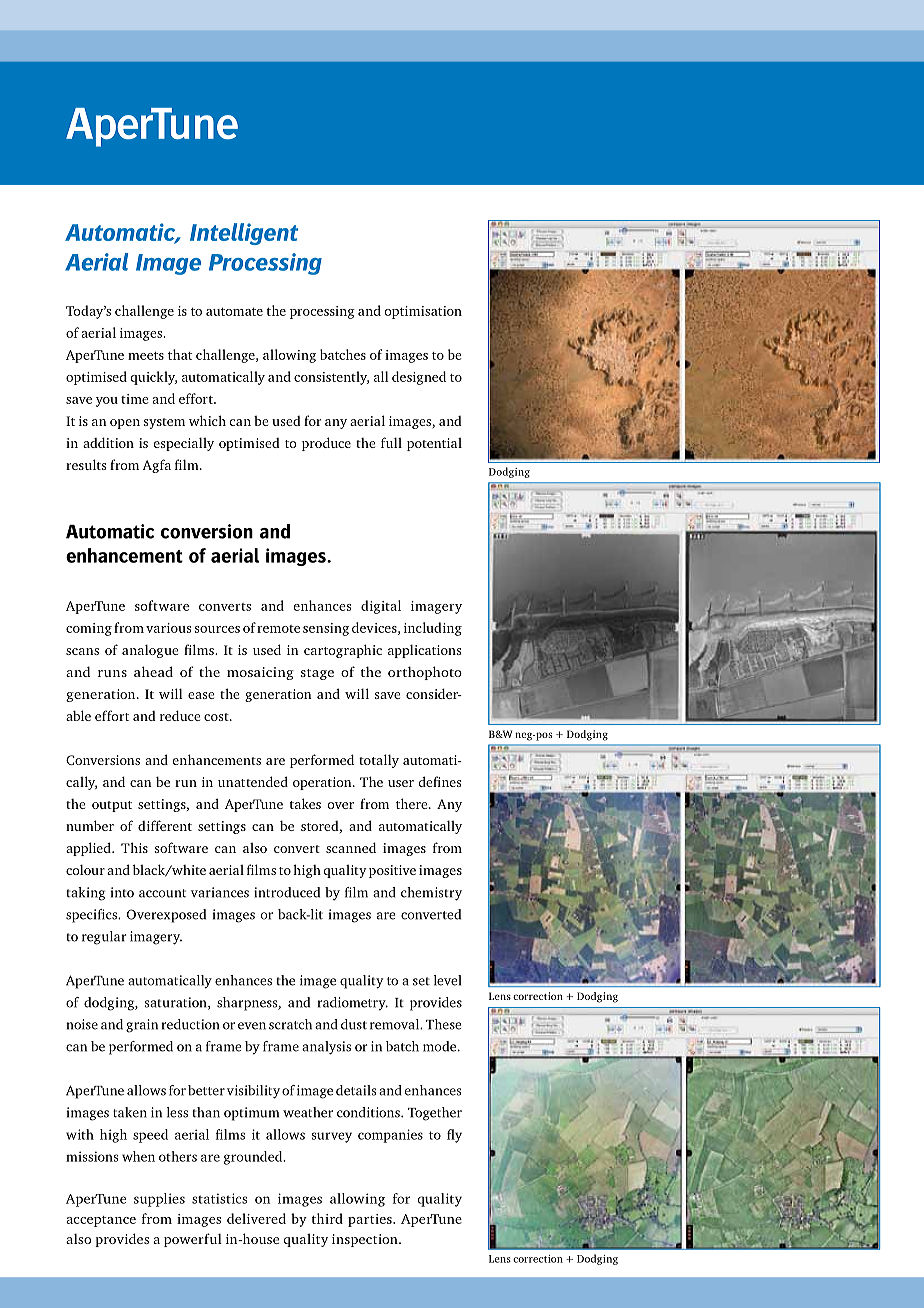 The image size is (924, 1308). I want to click on addition, so click(108, 442).
